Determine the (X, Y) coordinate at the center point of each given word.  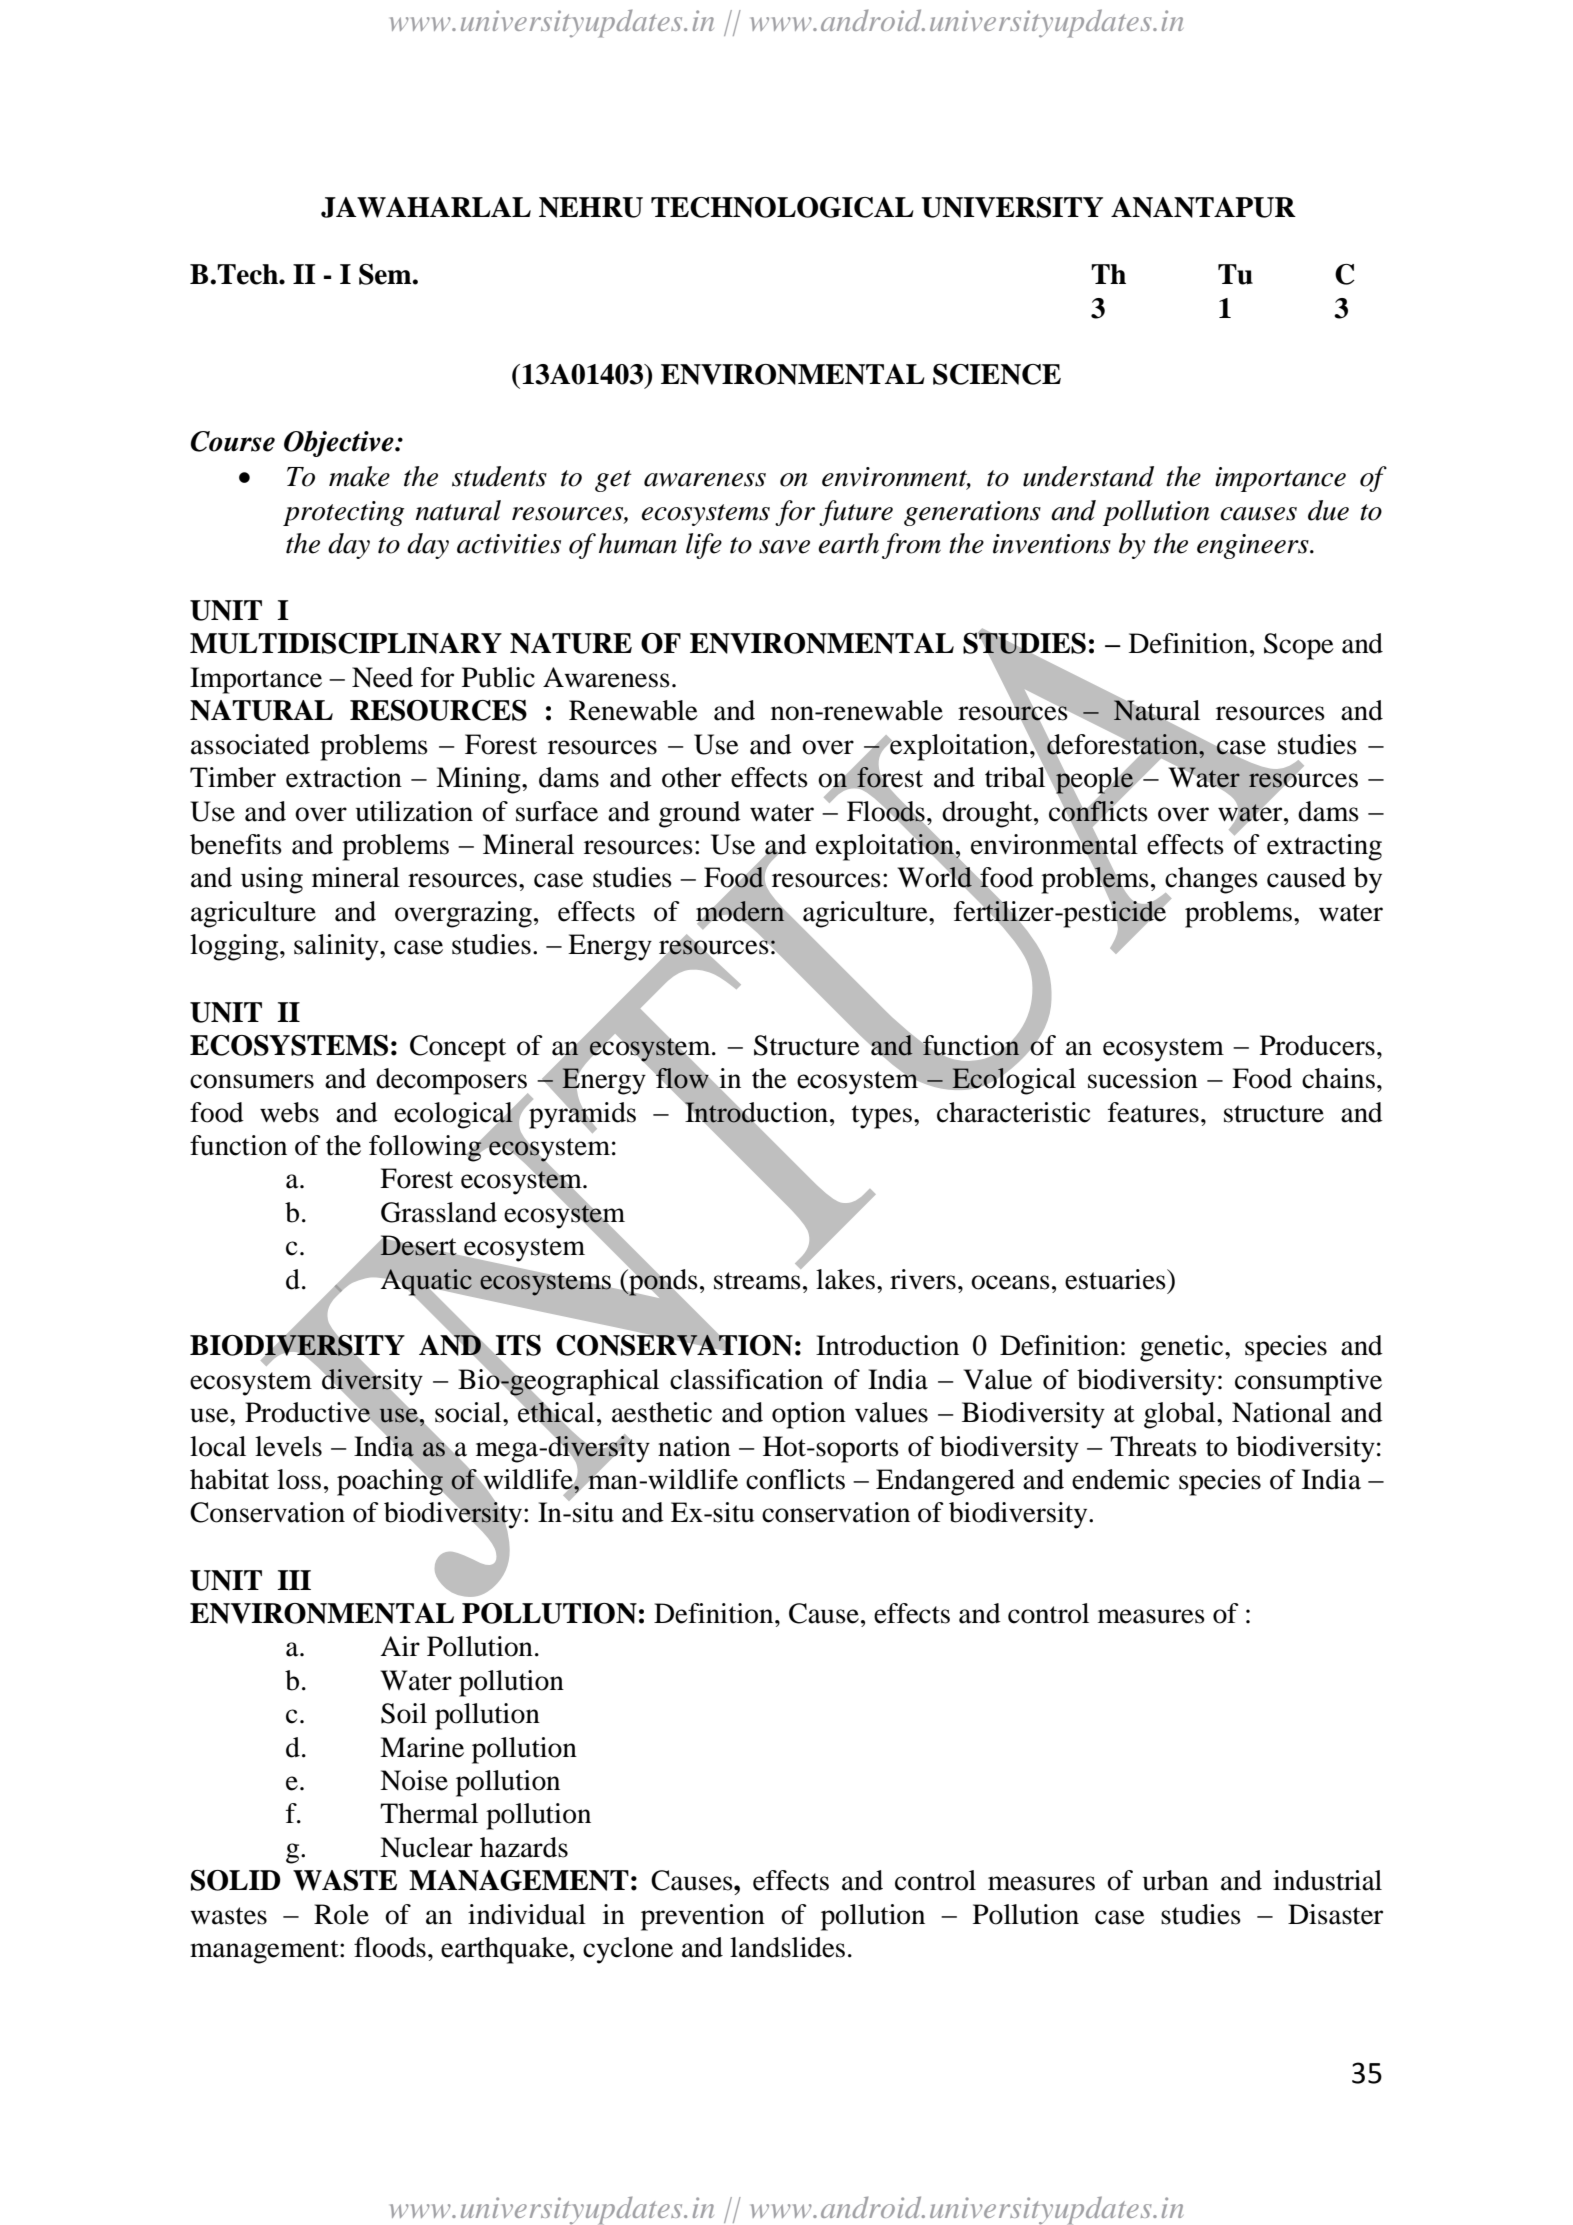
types (882, 1117)
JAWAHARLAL (426, 207)
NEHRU (591, 207)
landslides (787, 1947)
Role (341, 1914)
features (1153, 1112)
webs (289, 1112)
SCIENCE (997, 374)
